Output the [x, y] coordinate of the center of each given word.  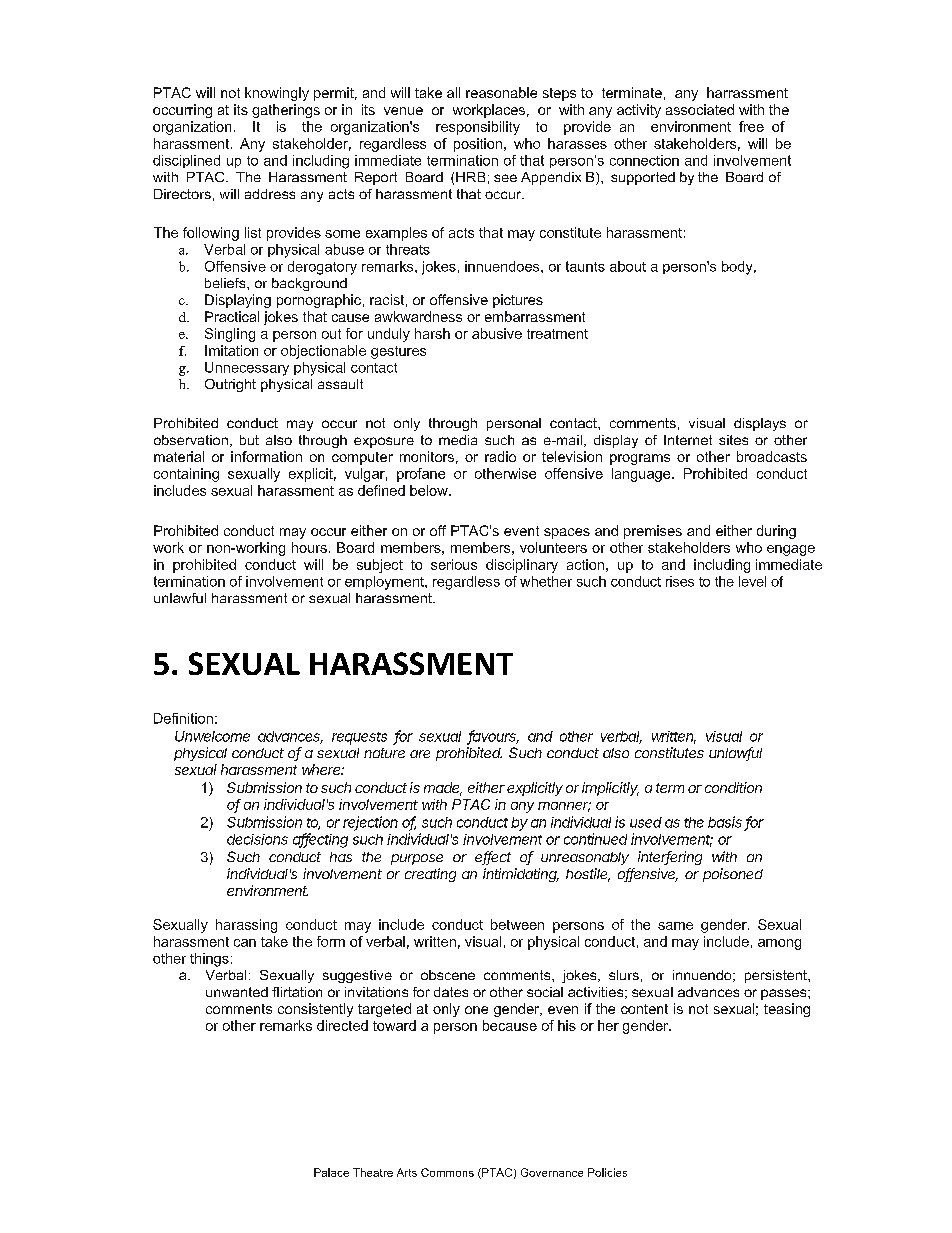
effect [493, 858]
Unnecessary [247, 369]
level [752, 581]
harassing [246, 926]
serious [454, 564]
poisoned [733, 875]
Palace [331, 1172]
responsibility [478, 128]
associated [700, 109]
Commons [447, 1172]
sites [733, 440]
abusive [497, 333]
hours [309, 547]
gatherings [286, 111]
